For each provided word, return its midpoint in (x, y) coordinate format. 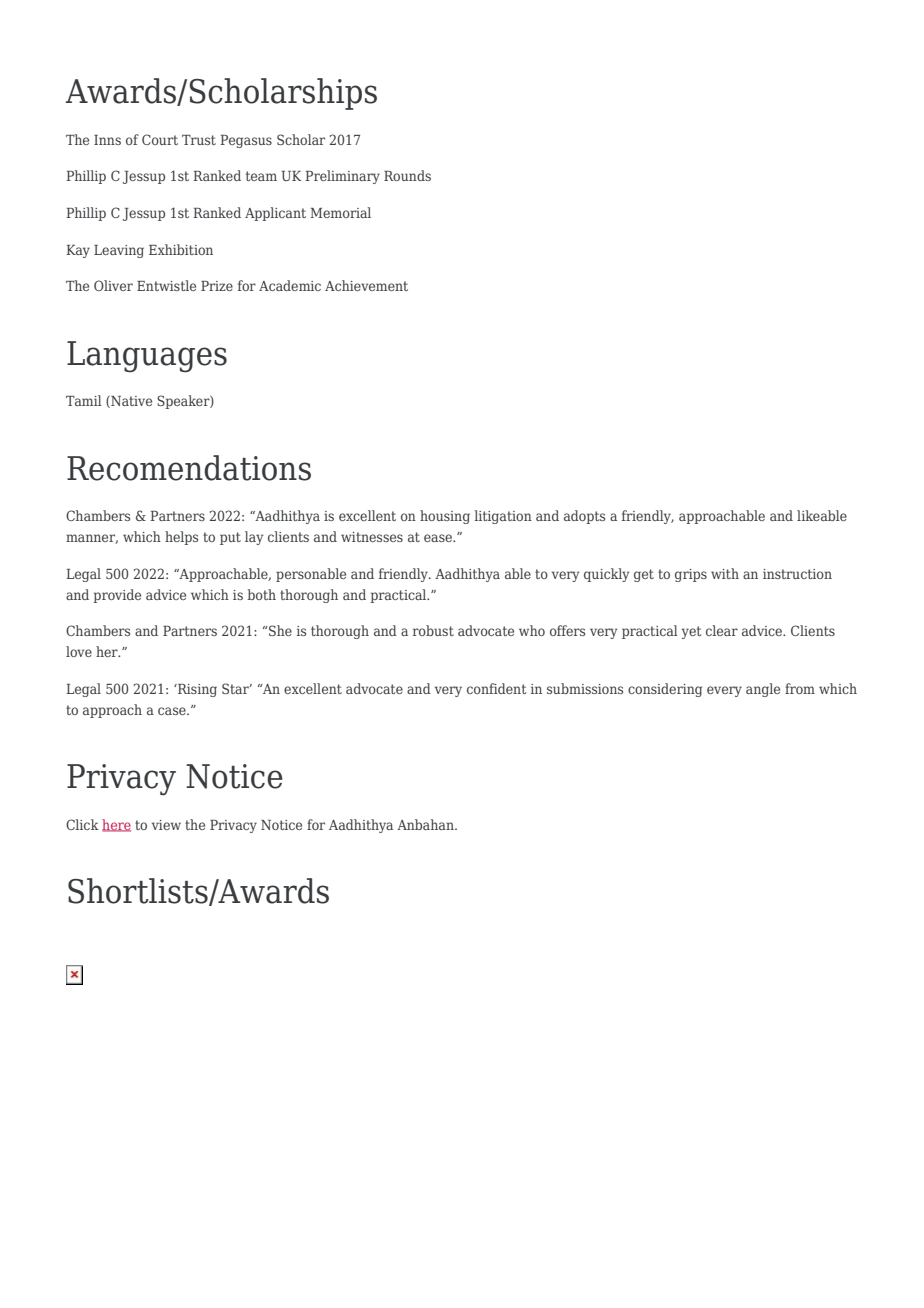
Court (160, 139)
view (166, 825)
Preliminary (342, 177)
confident (496, 688)
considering (665, 690)
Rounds (407, 175)
